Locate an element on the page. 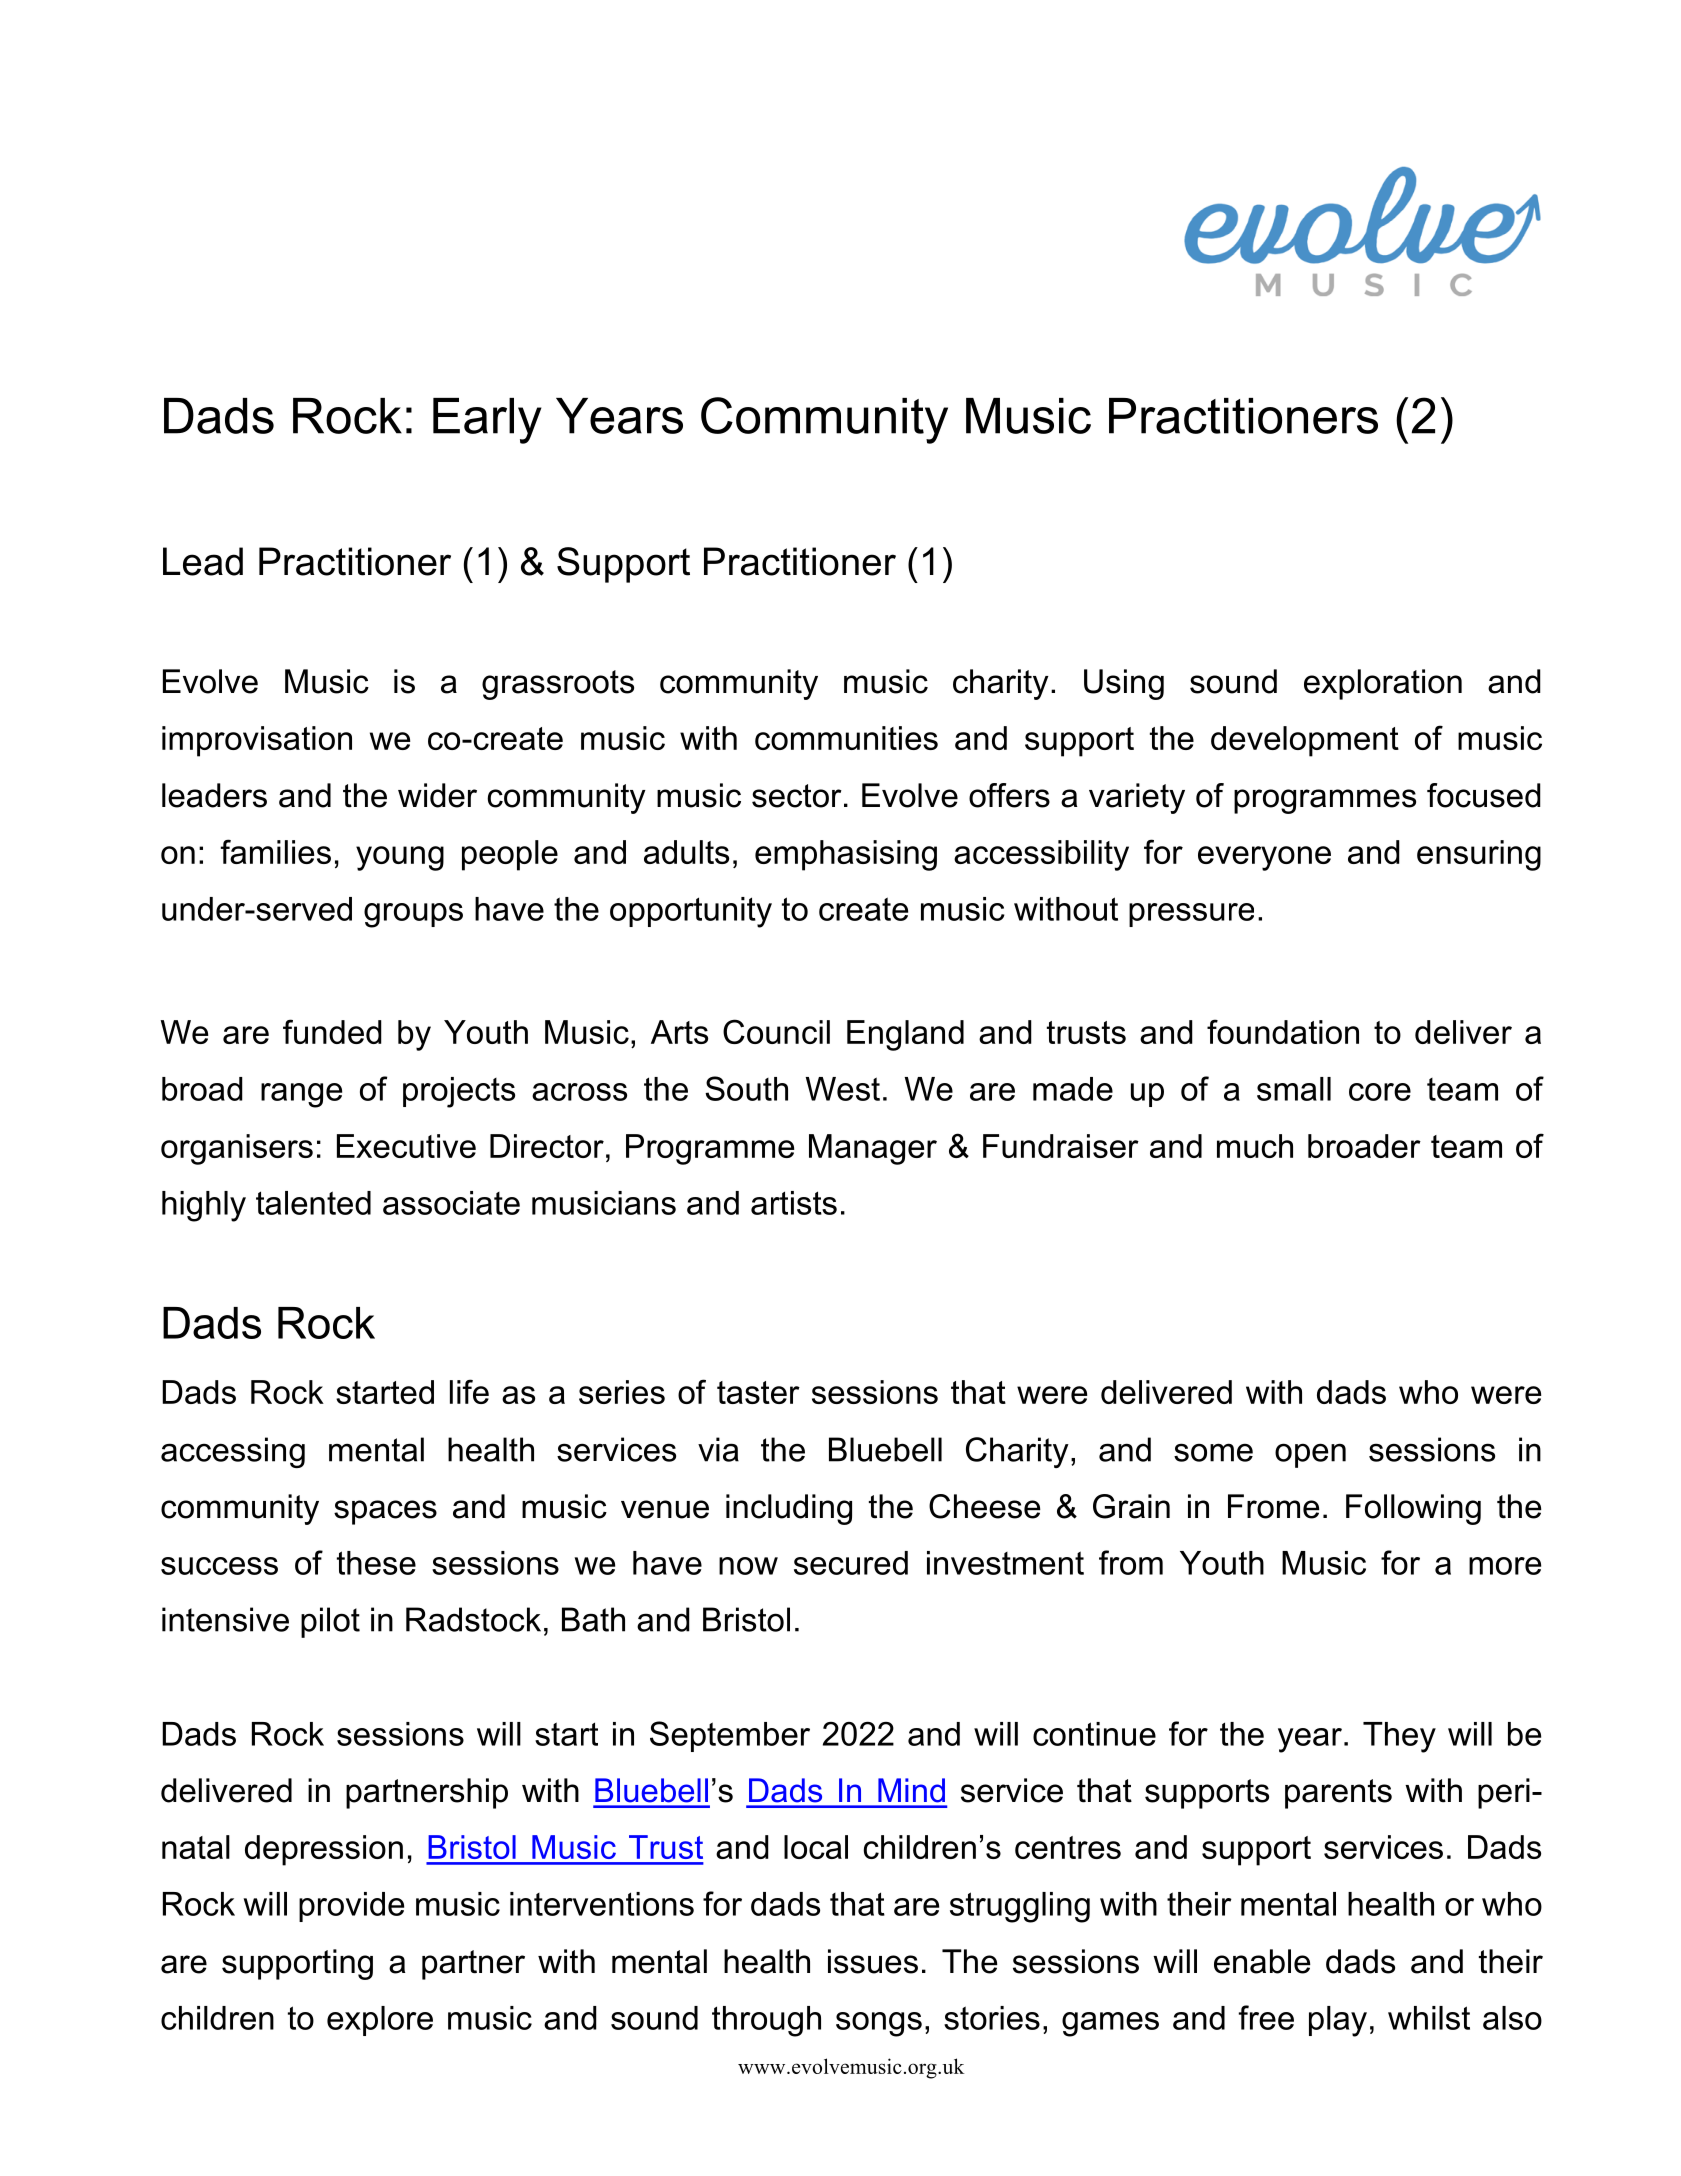 This document has width=1681, height=2176. everyone is located at coordinates (1264, 858).
